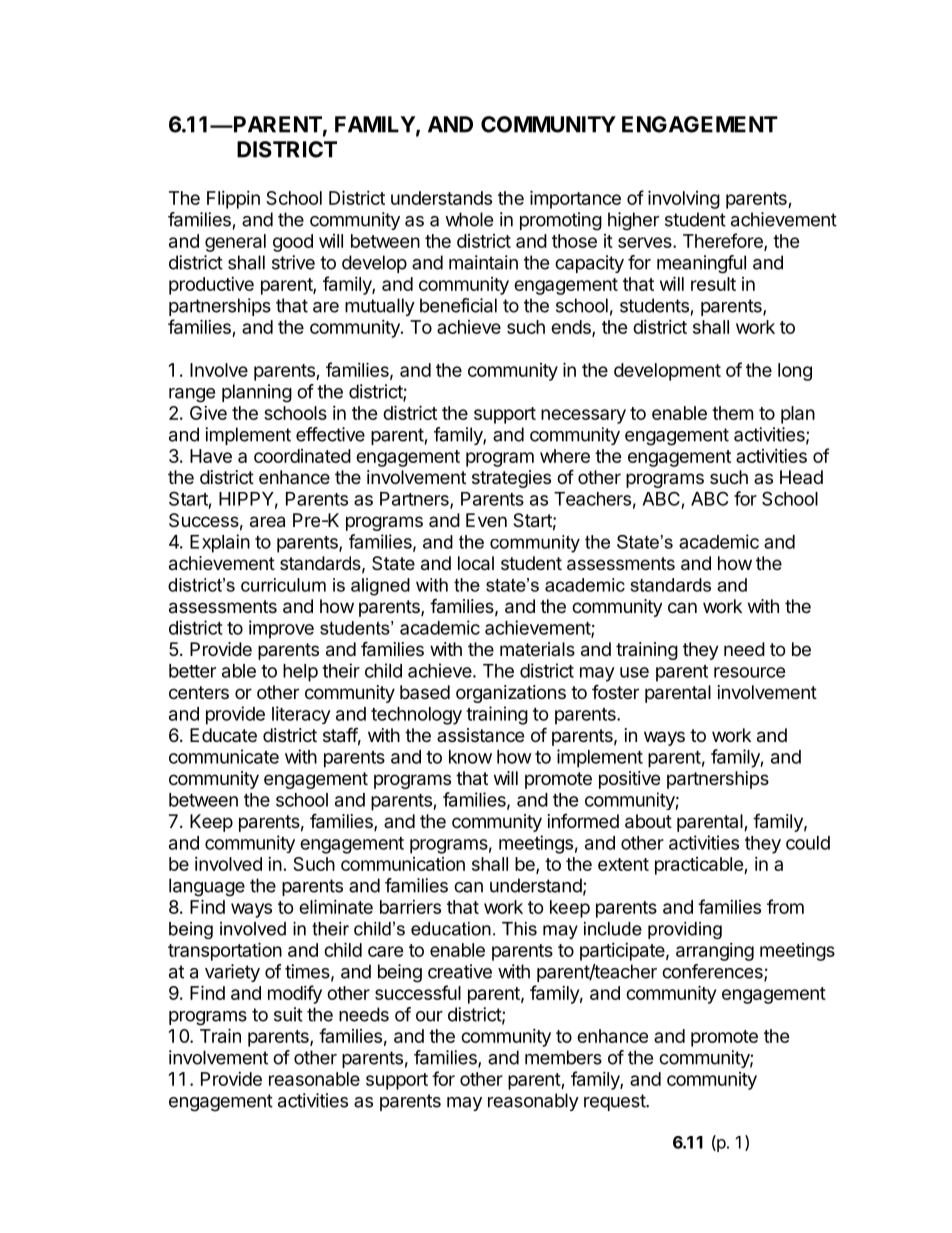 The height and width of the document is (1233, 952). What do you see at coordinates (223, 735) in the document?
I see `Educate` at bounding box center [223, 735].
